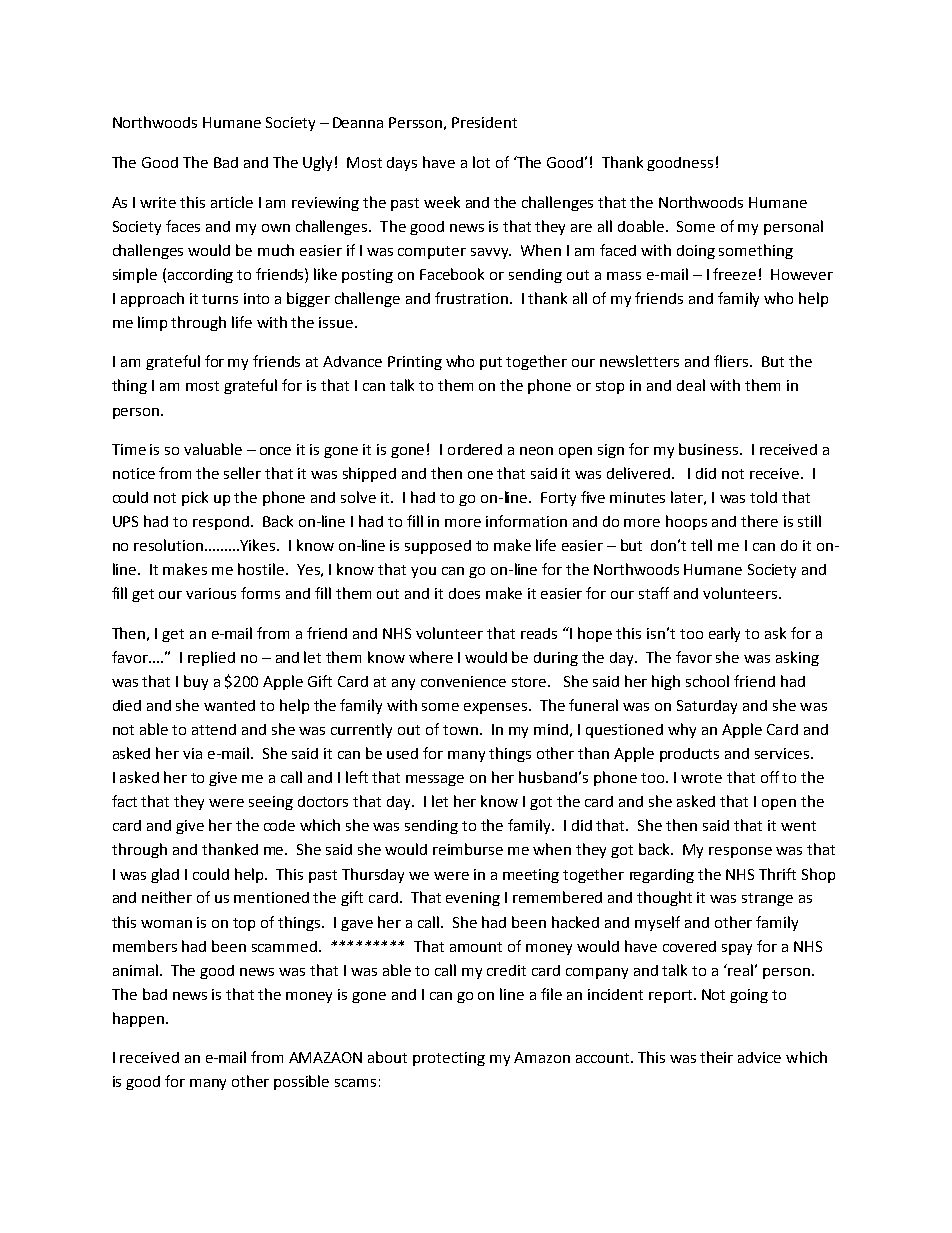 Image resolution: width=952 pixels, height=1233 pixels. I want to click on doing, so click(696, 252).
